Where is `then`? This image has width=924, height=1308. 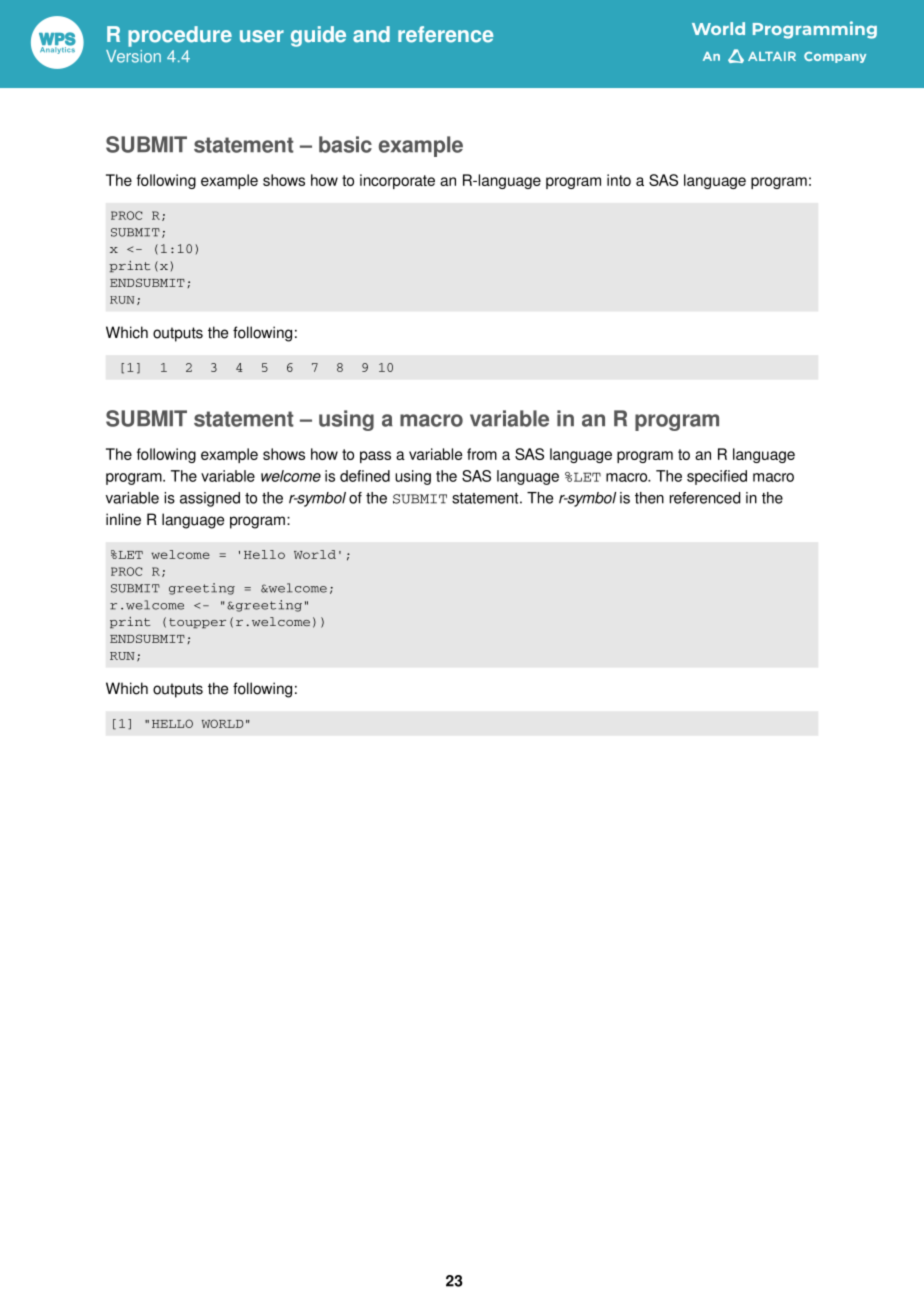 then is located at coordinates (649, 498).
